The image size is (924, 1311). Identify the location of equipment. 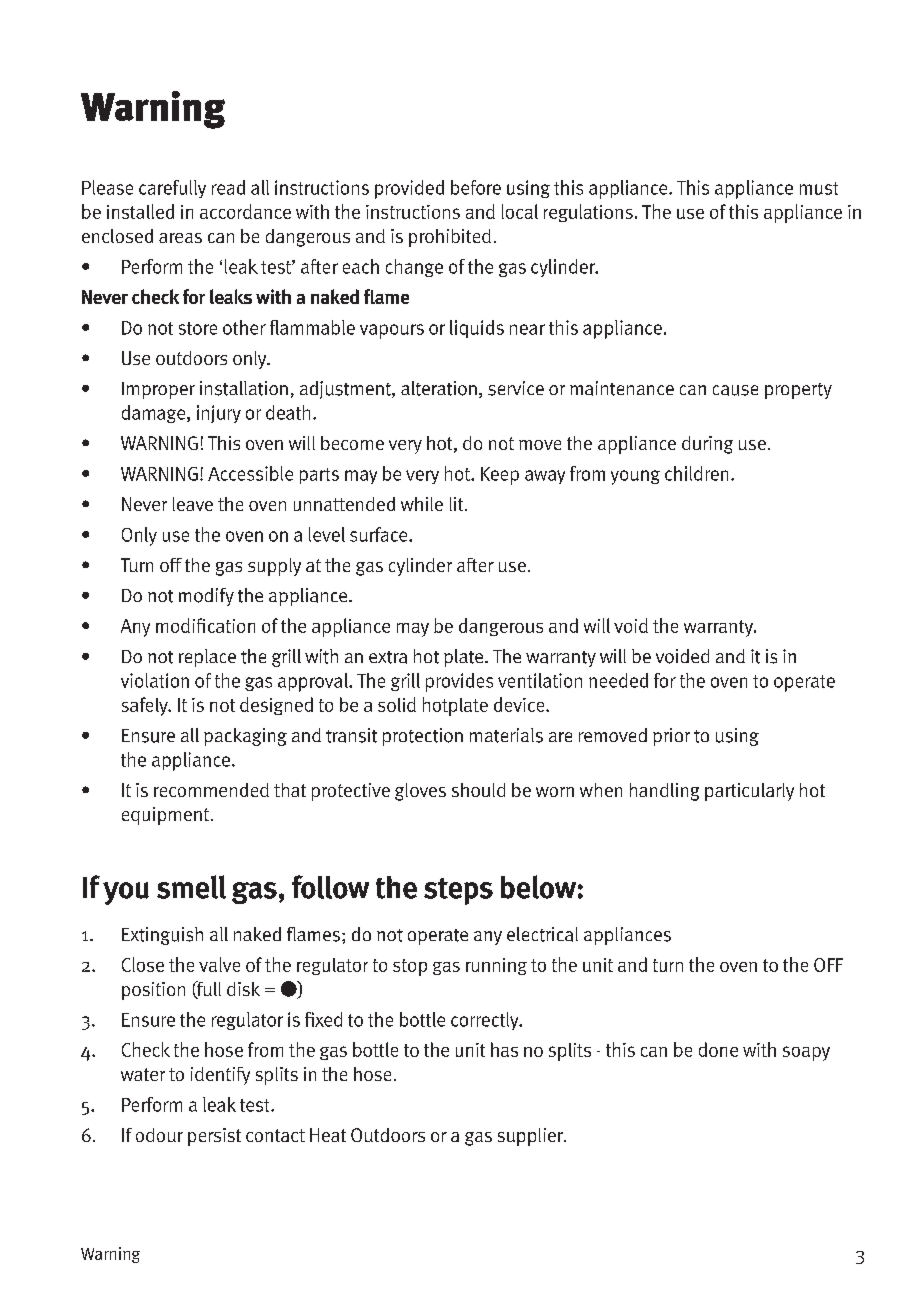
(165, 816).
